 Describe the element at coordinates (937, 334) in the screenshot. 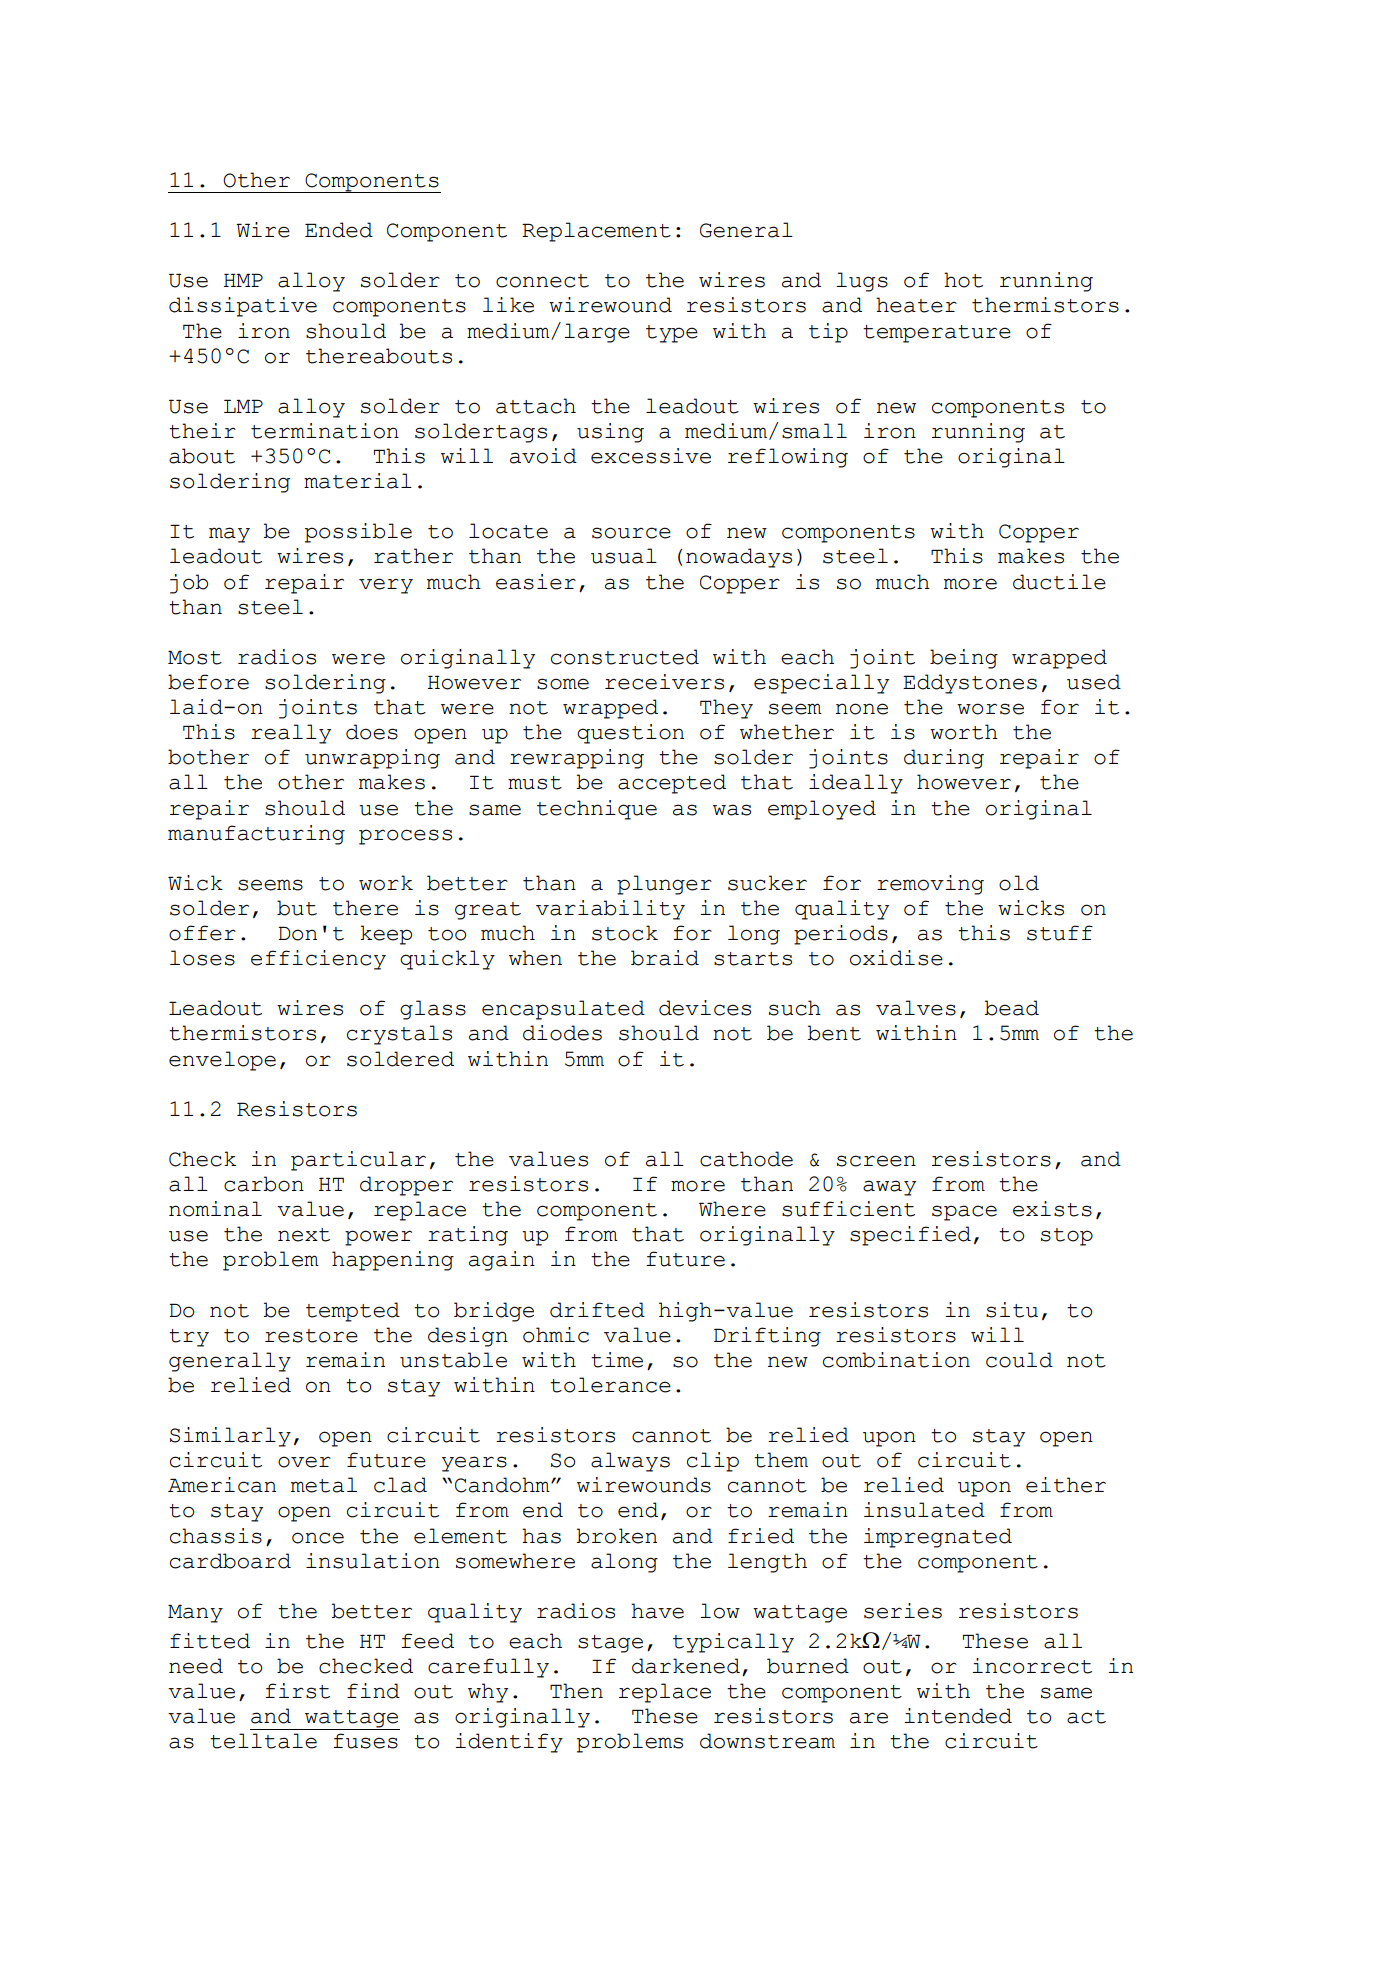

I see `temperature` at that location.
